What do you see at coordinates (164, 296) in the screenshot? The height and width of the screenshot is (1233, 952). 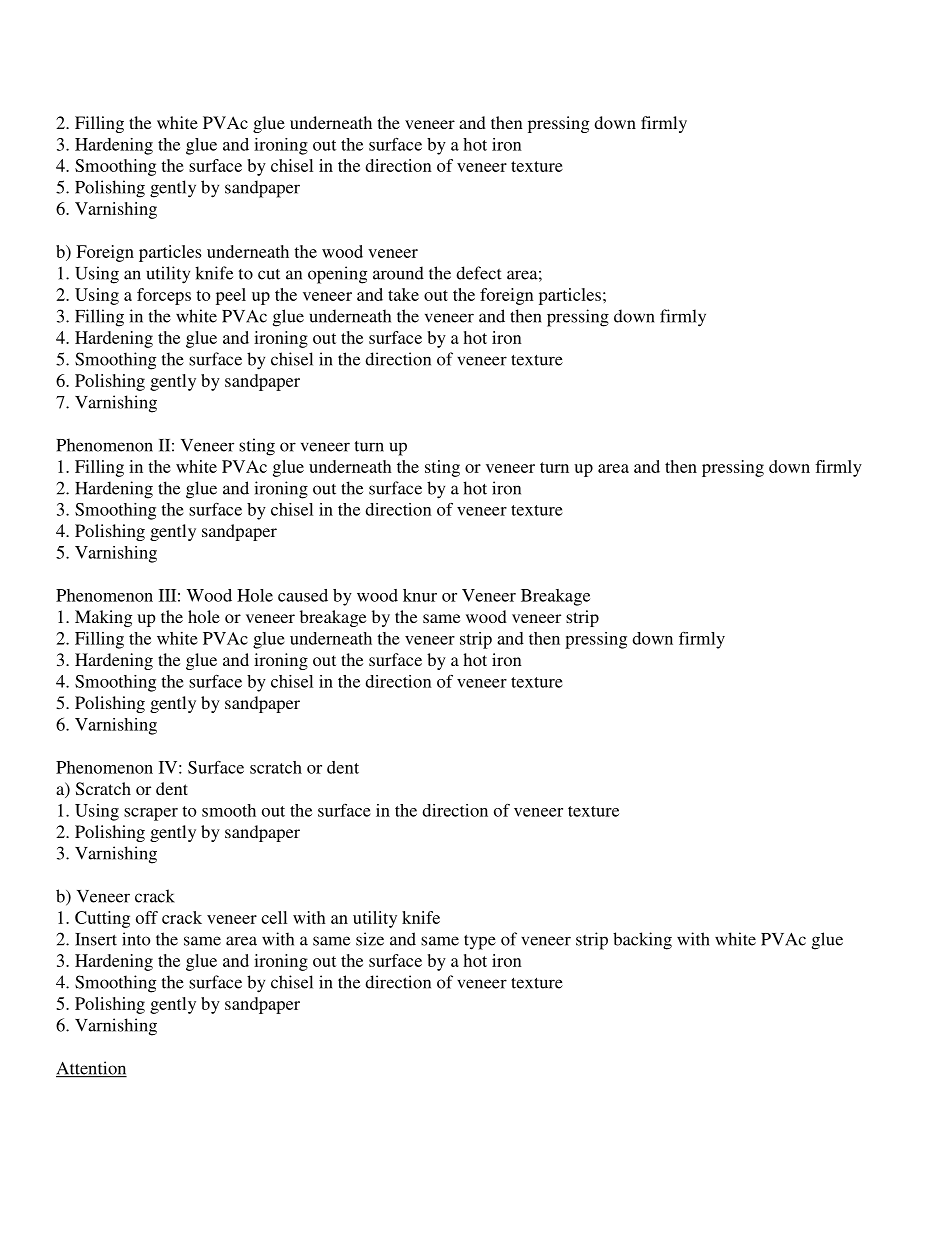 I see `forceps` at bounding box center [164, 296].
